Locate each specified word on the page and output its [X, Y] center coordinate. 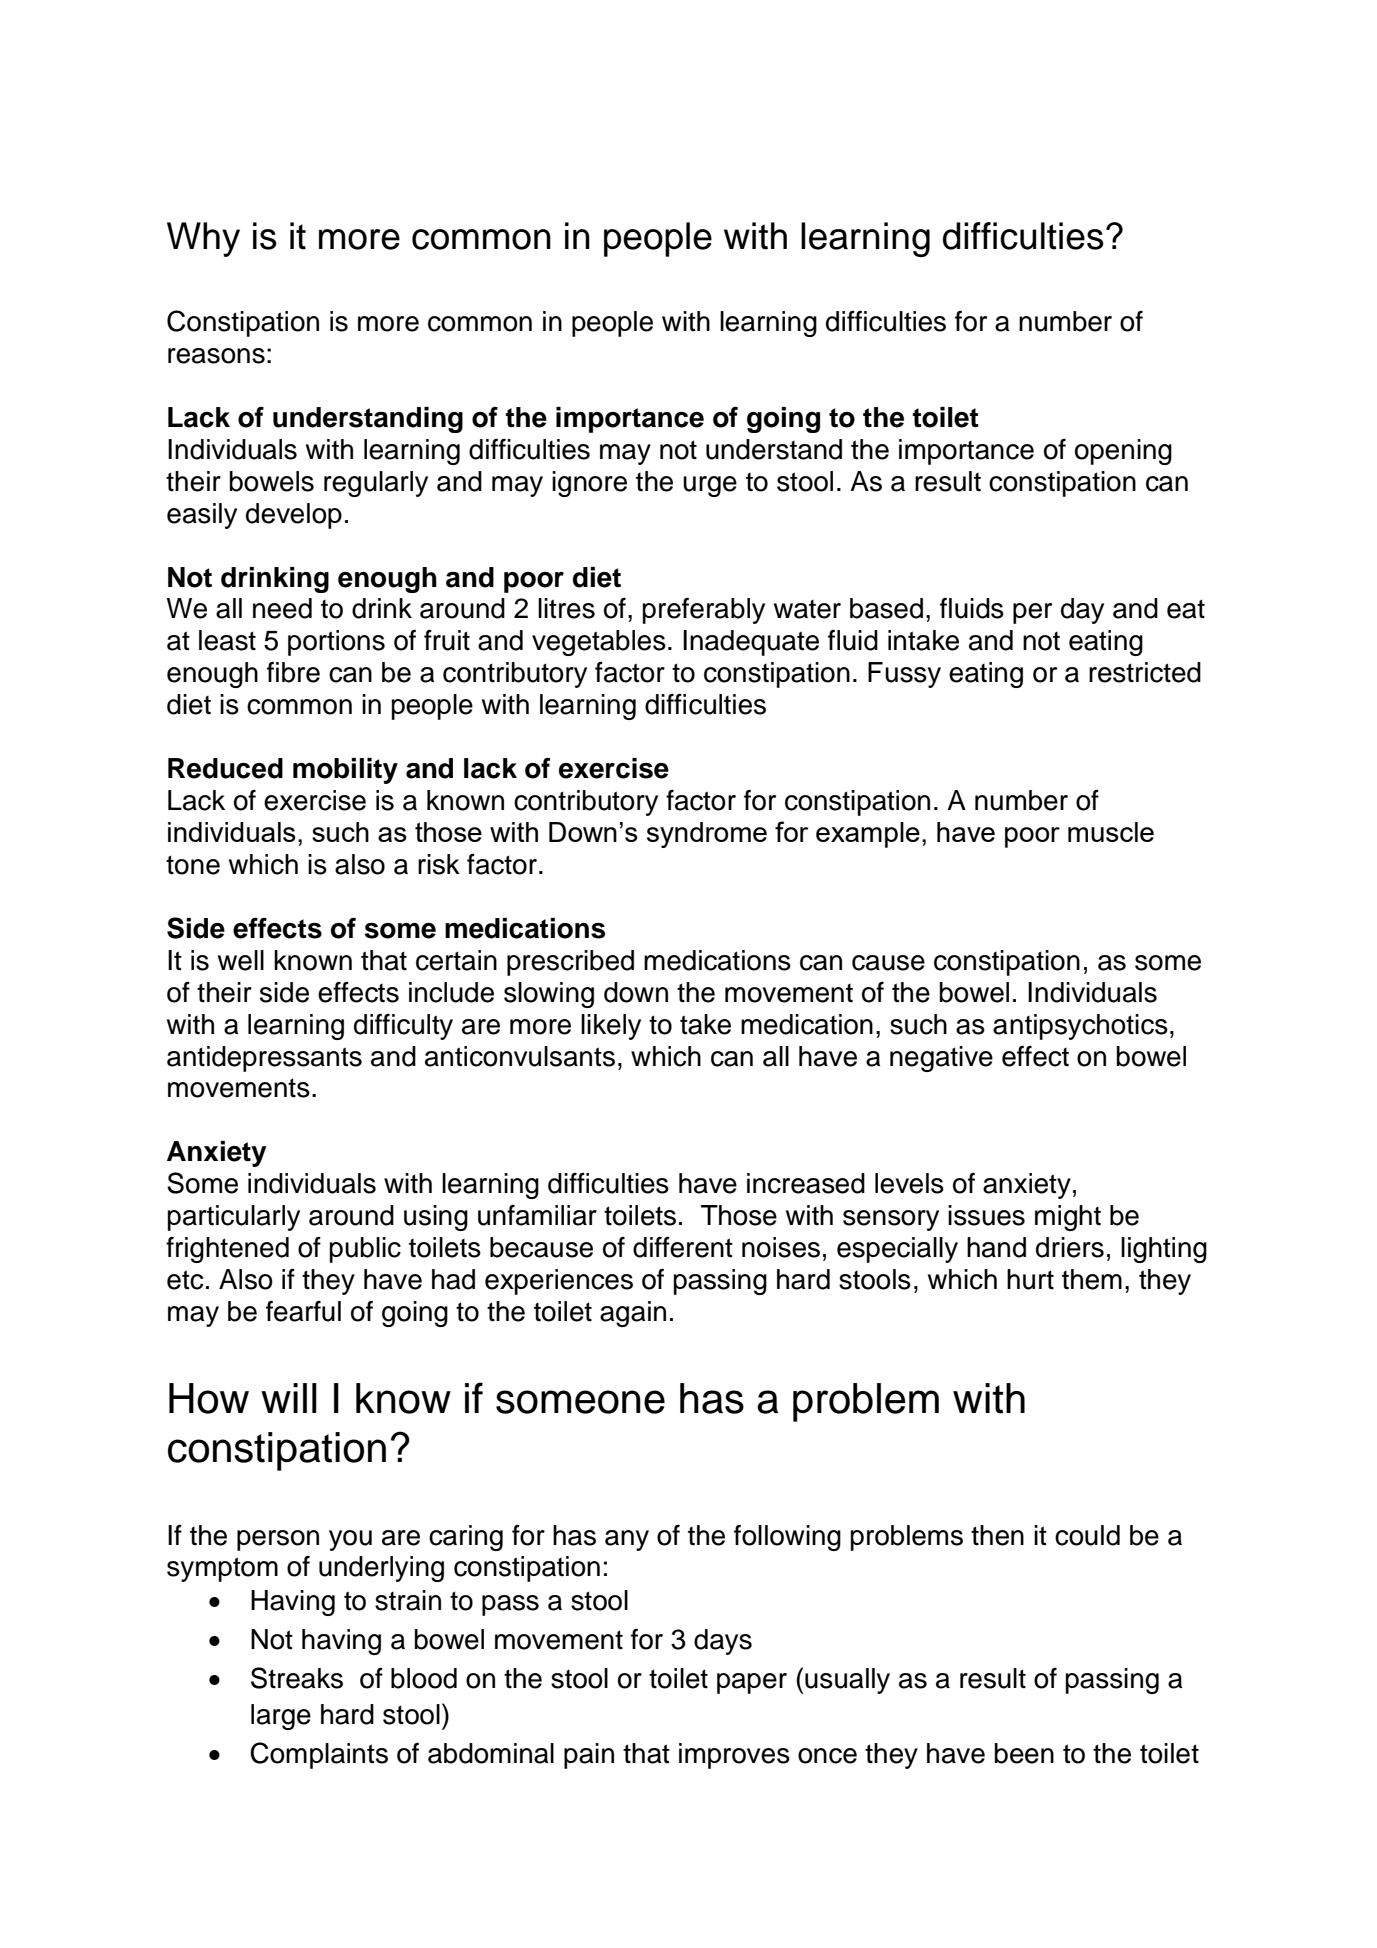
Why [203, 239]
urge [710, 486]
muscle [1111, 832]
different [683, 1247]
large [281, 1717]
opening [1123, 452]
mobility [345, 771]
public [365, 1250]
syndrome [707, 835]
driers [1070, 1247]
